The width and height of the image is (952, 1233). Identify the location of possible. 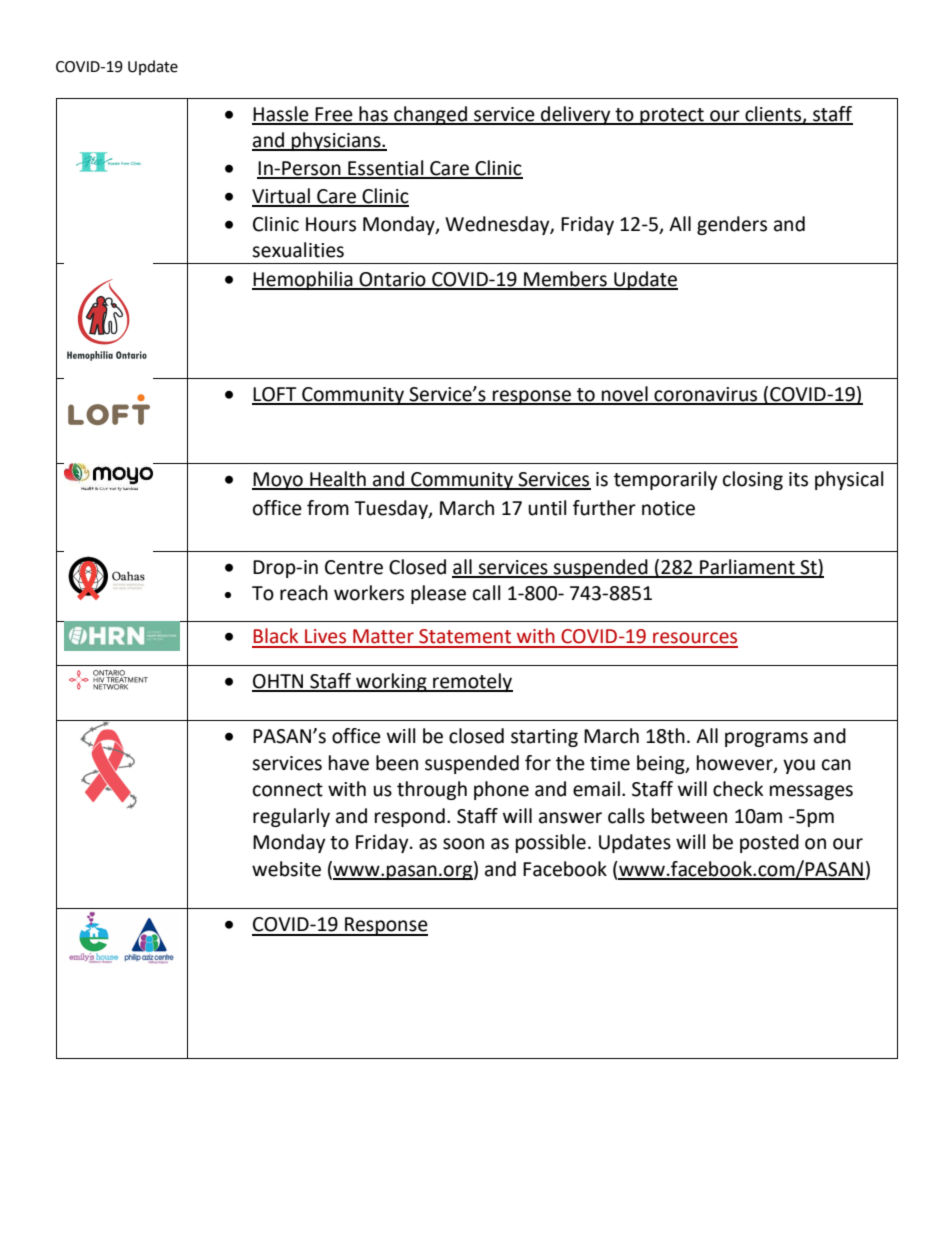
(551, 843).
